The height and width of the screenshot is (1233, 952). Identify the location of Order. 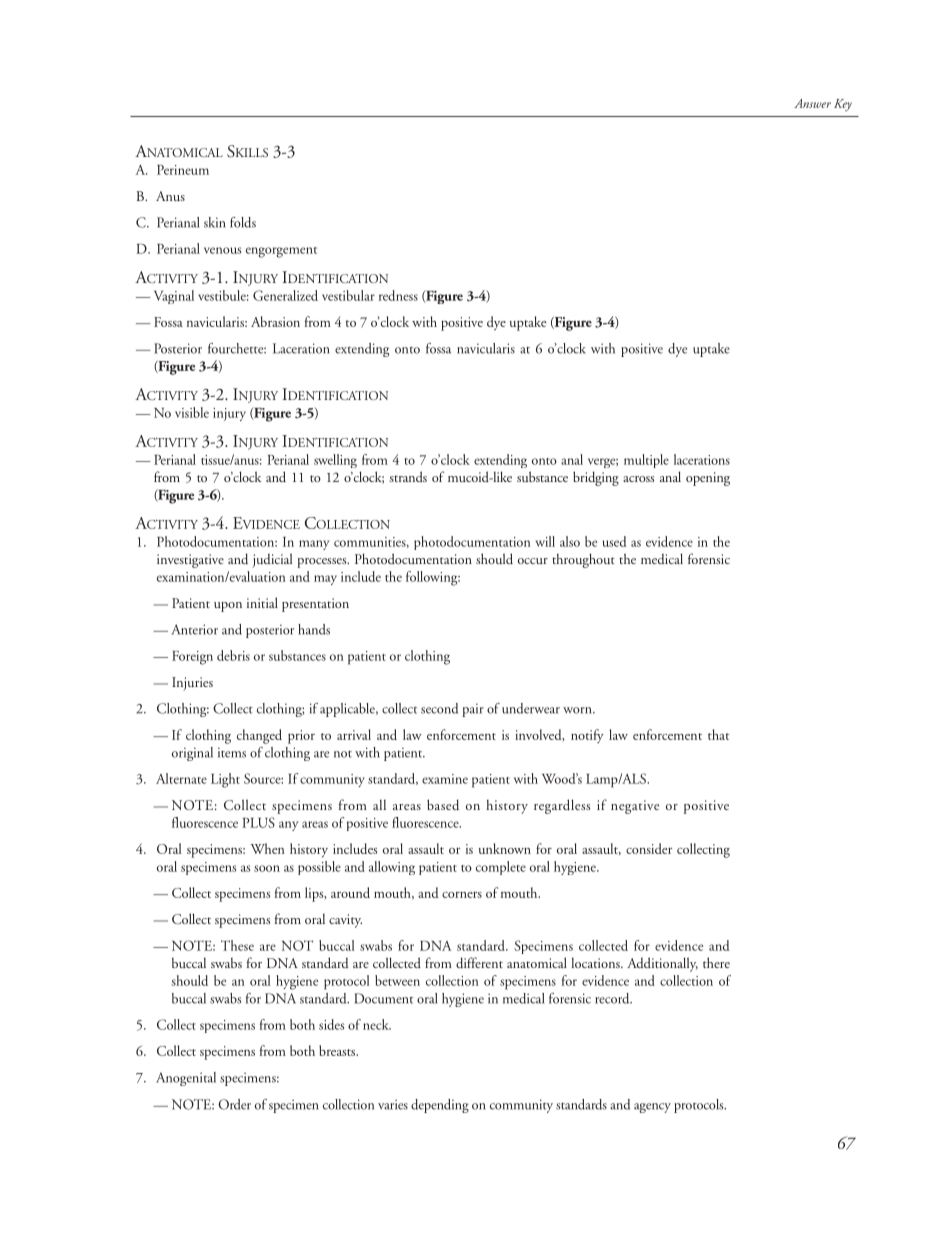
(234, 1104).
